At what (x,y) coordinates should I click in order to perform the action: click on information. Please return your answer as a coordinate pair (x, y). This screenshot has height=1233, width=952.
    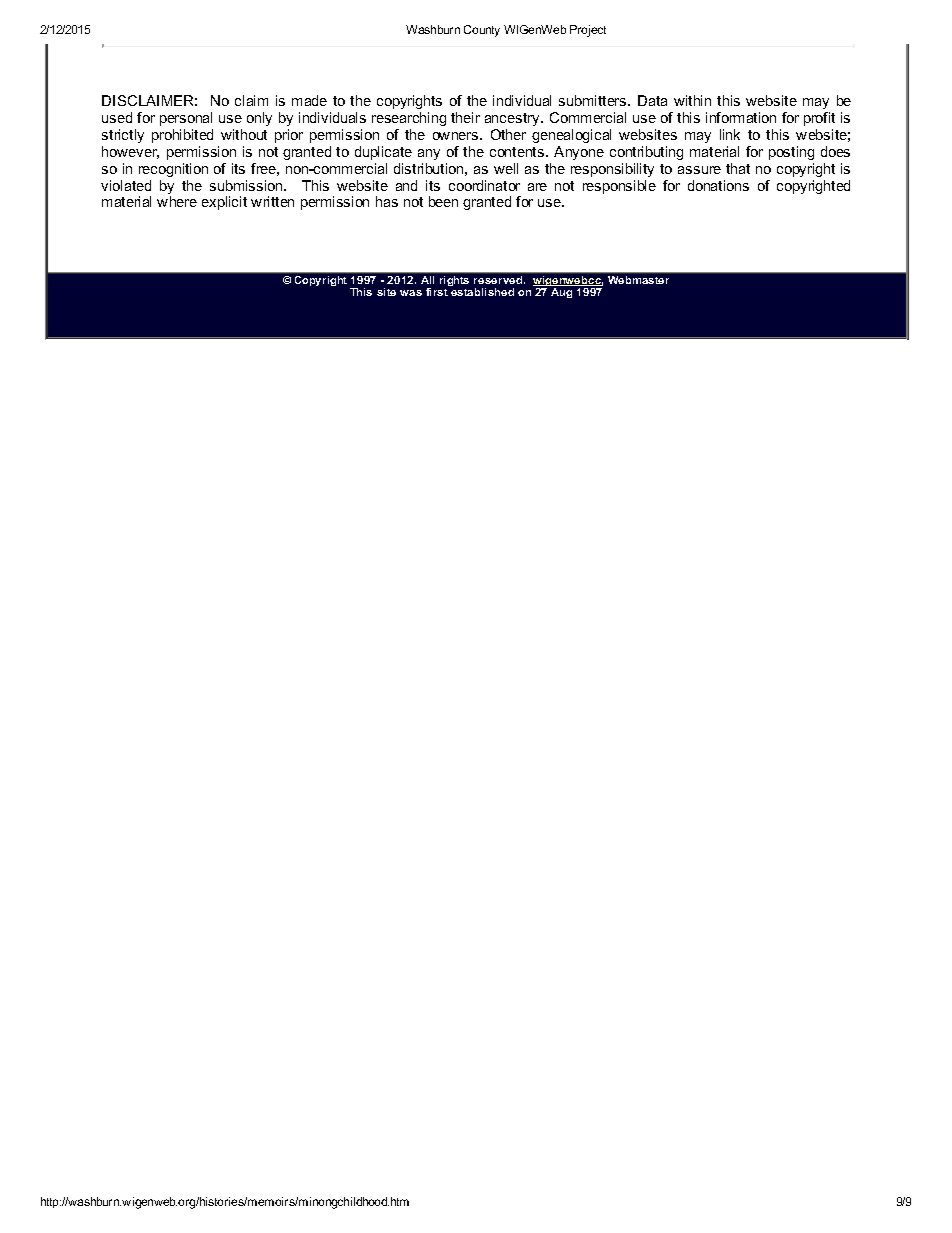
    Looking at the image, I should click on (741, 117).
